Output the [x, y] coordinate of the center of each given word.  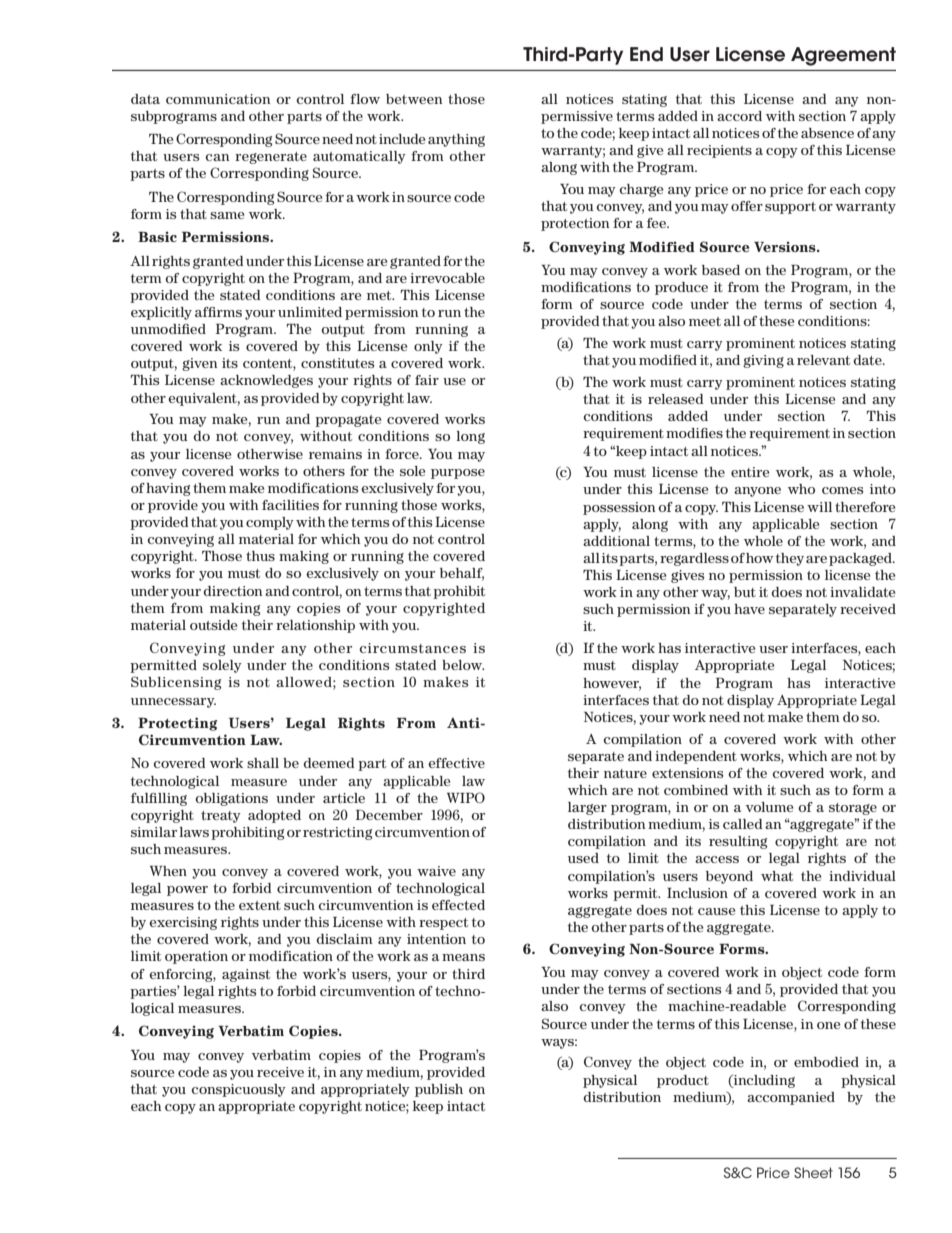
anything [456, 140]
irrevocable [447, 278]
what [777, 876]
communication [218, 99]
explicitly [161, 313]
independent [696, 757]
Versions [786, 246]
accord [739, 116]
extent [260, 905]
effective [456, 763]
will [819, 507]
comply [270, 523]
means [463, 957]
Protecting [177, 724]
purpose [458, 474]
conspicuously [238, 1090]
